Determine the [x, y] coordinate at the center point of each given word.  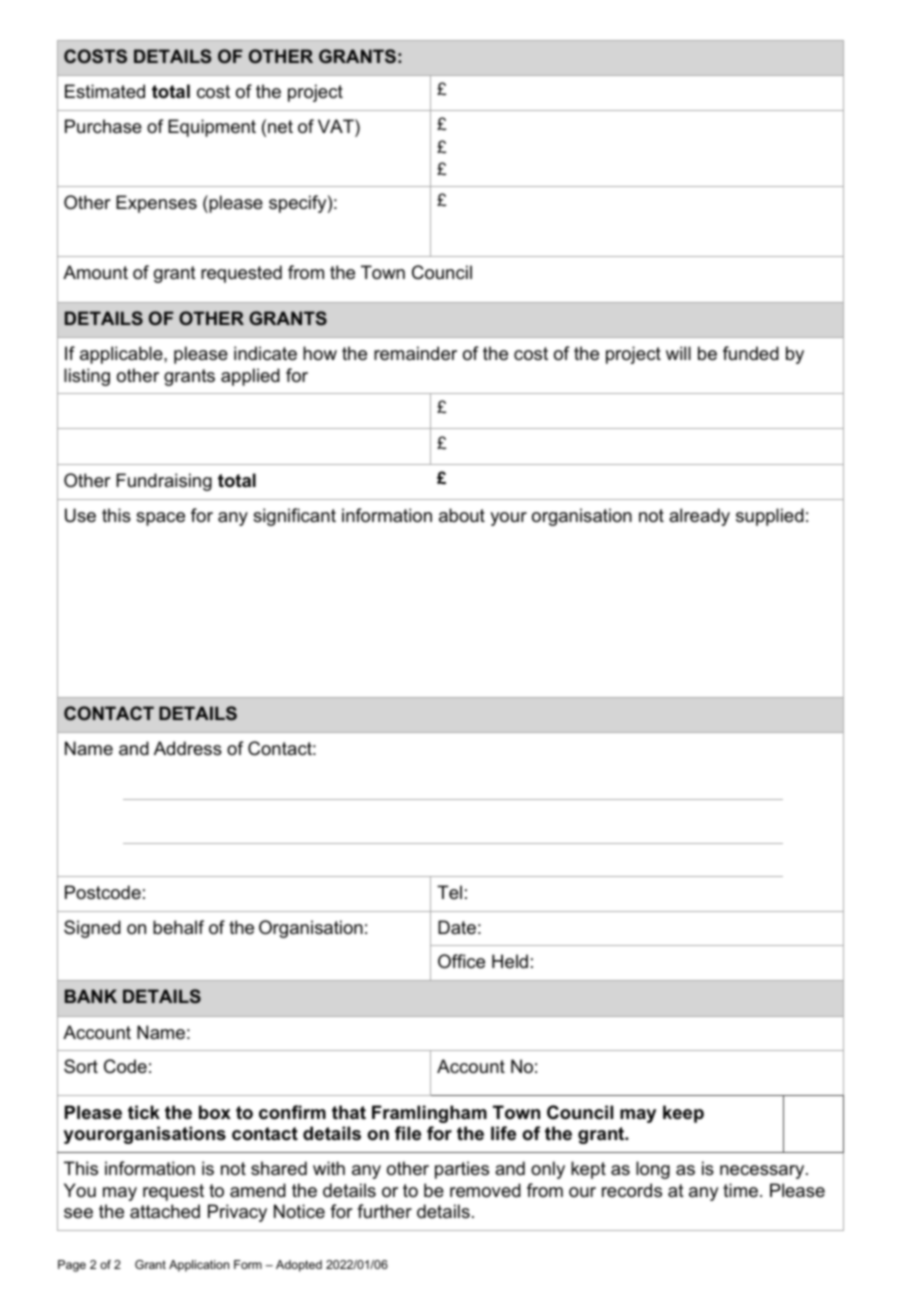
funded [751, 353]
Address [188, 748]
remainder [415, 353]
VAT [337, 126]
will [678, 353]
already [699, 517]
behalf [178, 927]
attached [165, 1211]
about [462, 515]
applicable [122, 355]
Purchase [103, 126]
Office [461, 961]
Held [510, 961]
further [384, 1211]
